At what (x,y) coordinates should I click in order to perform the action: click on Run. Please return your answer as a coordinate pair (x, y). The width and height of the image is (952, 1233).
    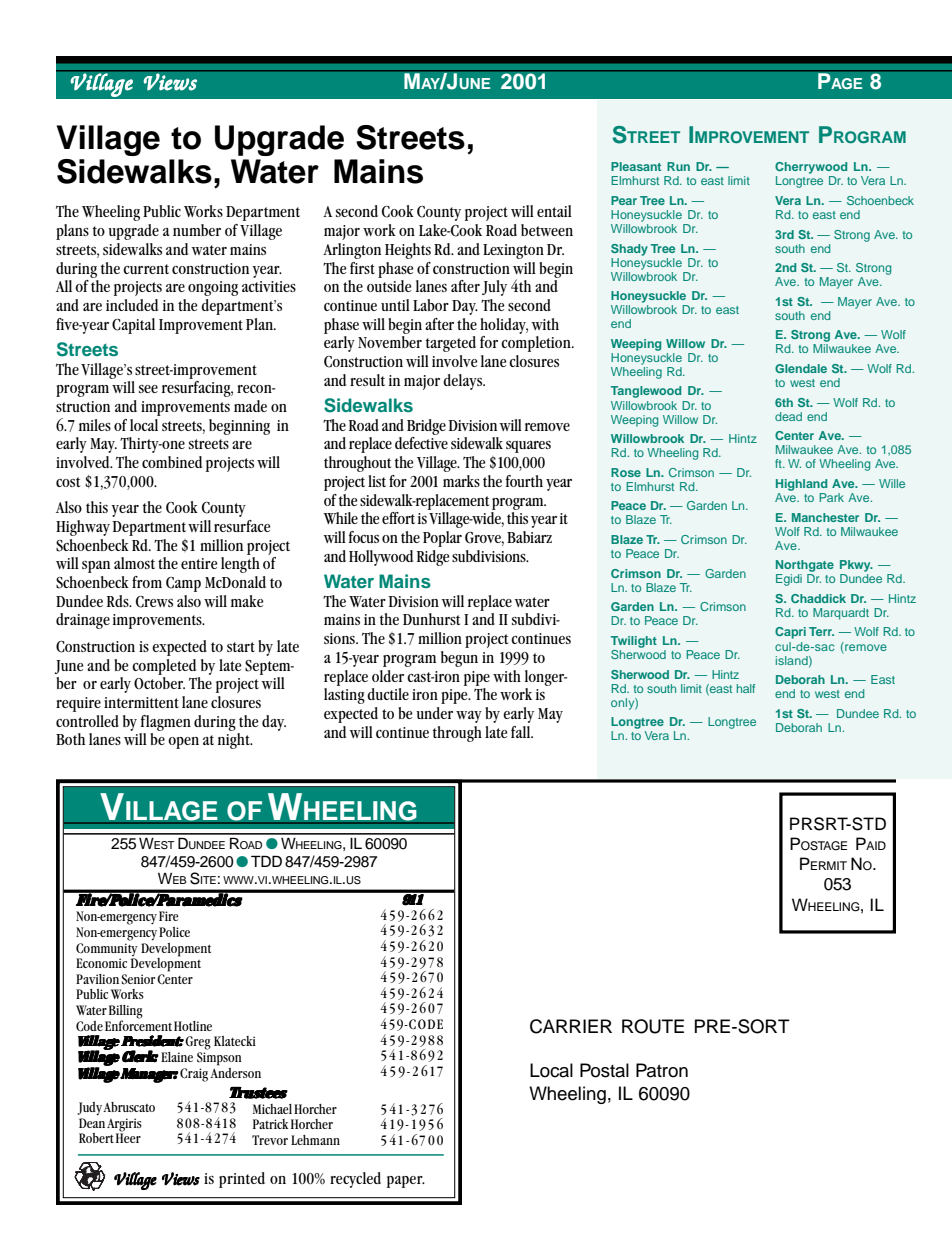
    Looking at the image, I should click on (678, 166).
